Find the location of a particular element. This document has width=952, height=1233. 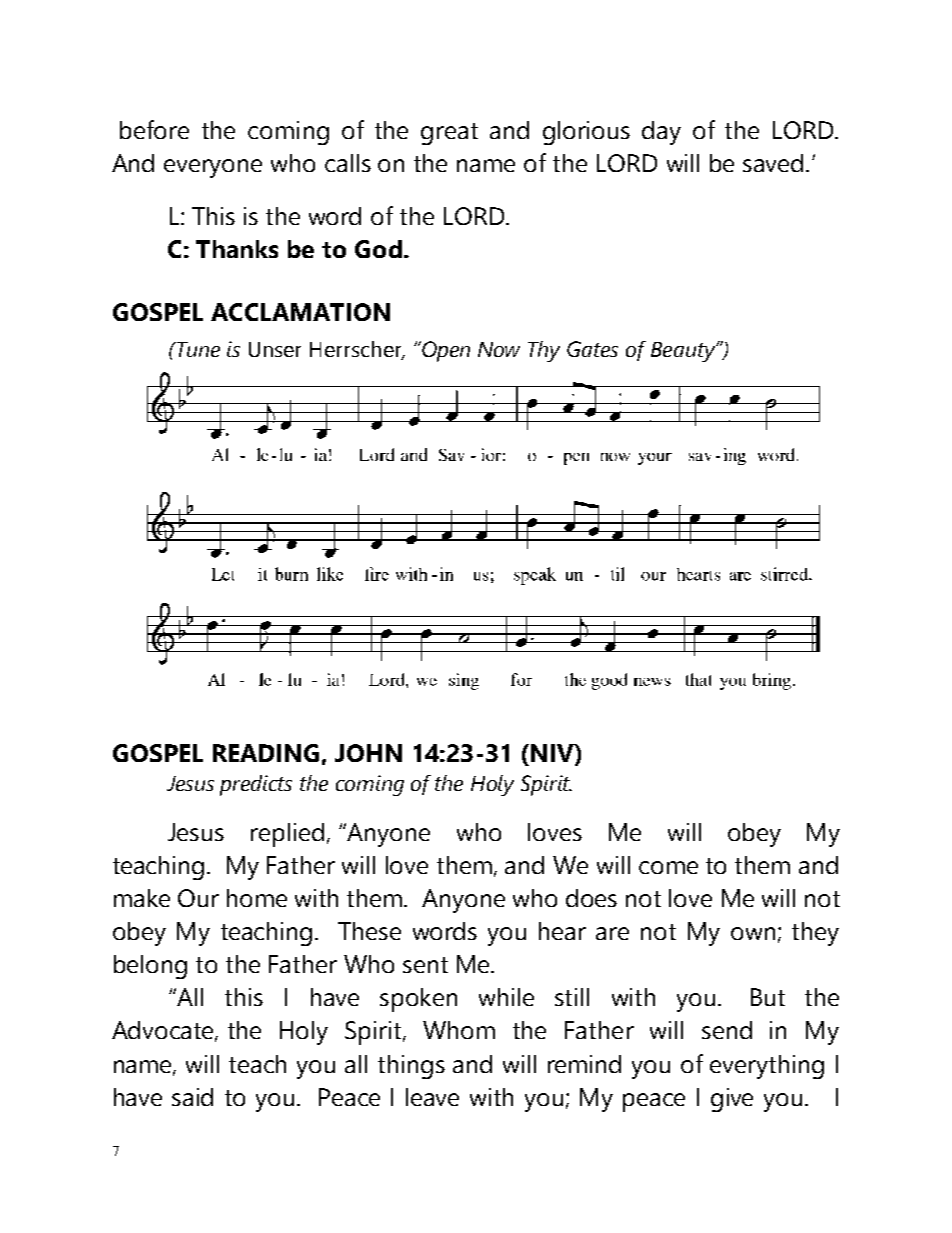

READING is located at coordinates (266, 753).
